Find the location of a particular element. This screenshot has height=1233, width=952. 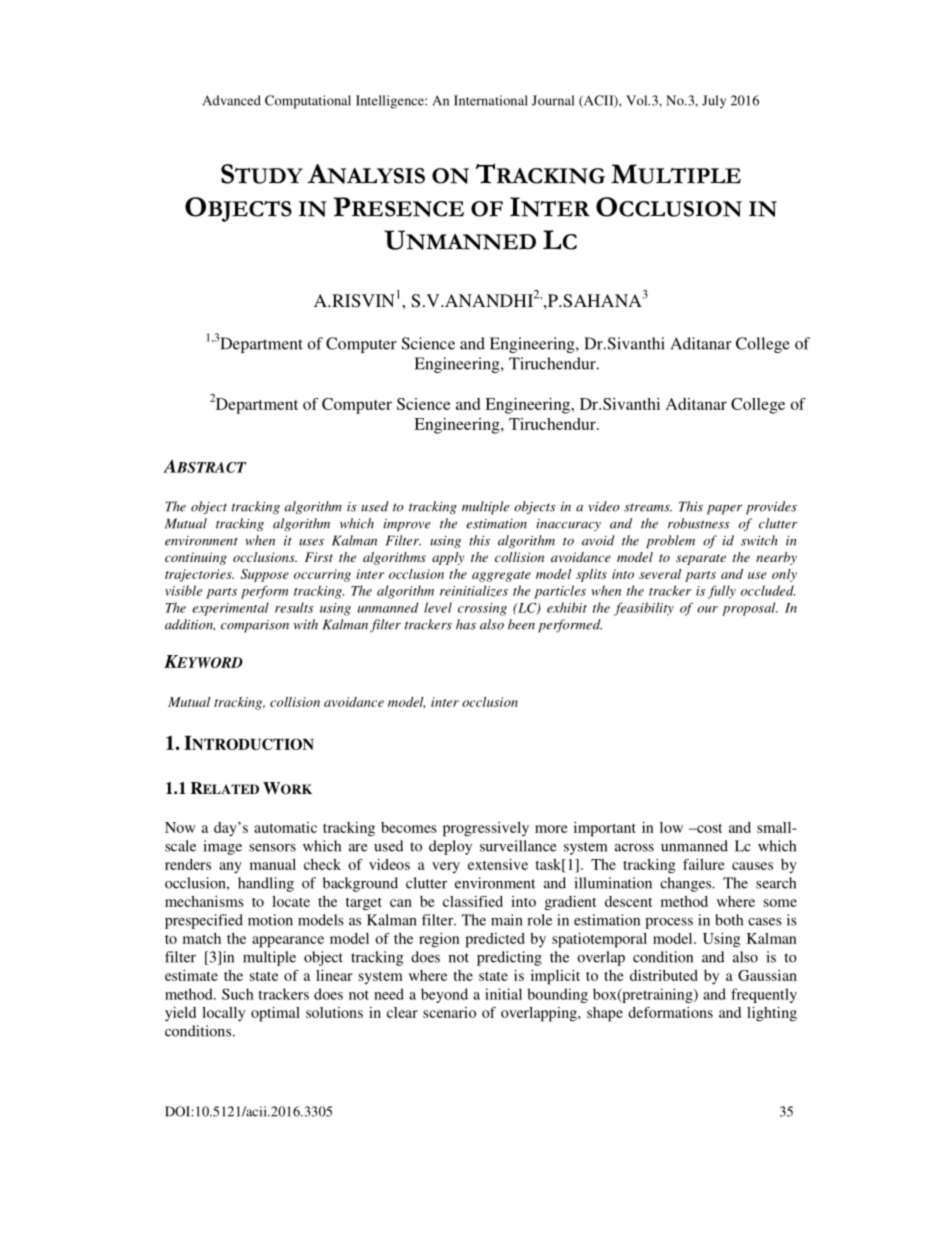

July is located at coordinates (714, 102).
